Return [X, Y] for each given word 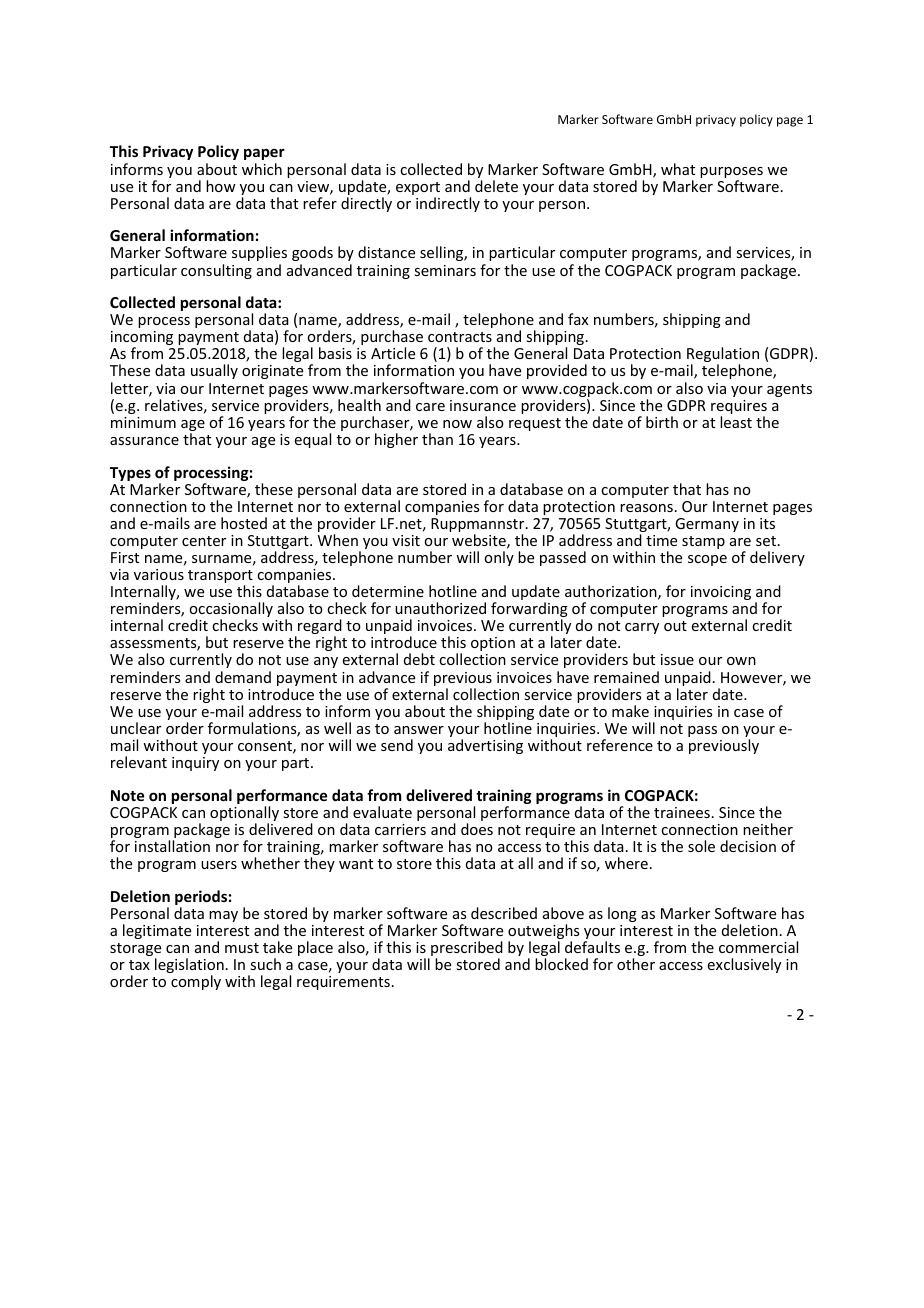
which [262, 169]
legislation [189, 967]
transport [220, 578]
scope [707, 560]
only [499, 558]
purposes [731, 174]
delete [496, 186]
